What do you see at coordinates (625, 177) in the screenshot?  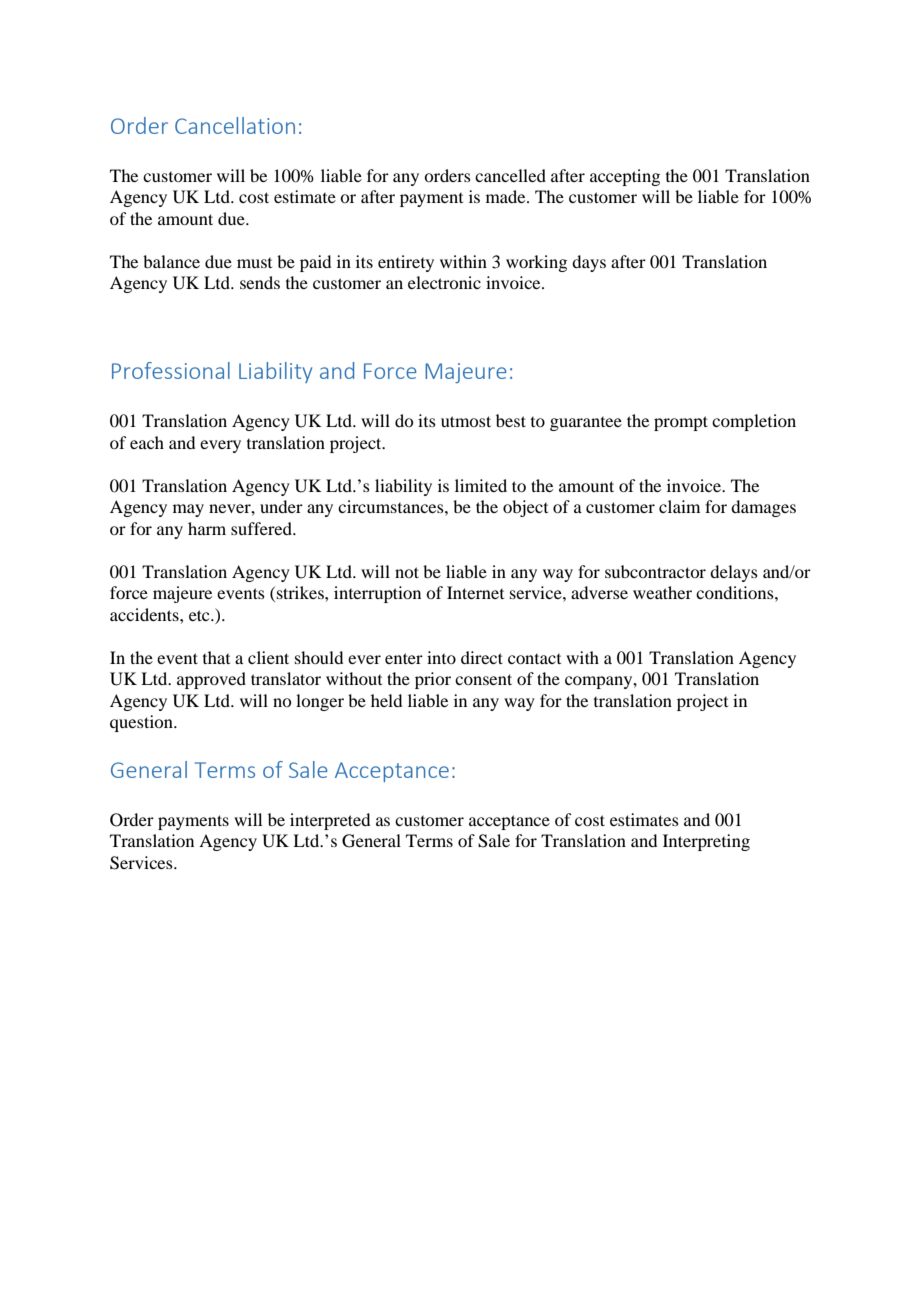 I see `accepting` at bounding box center [625, 177].
